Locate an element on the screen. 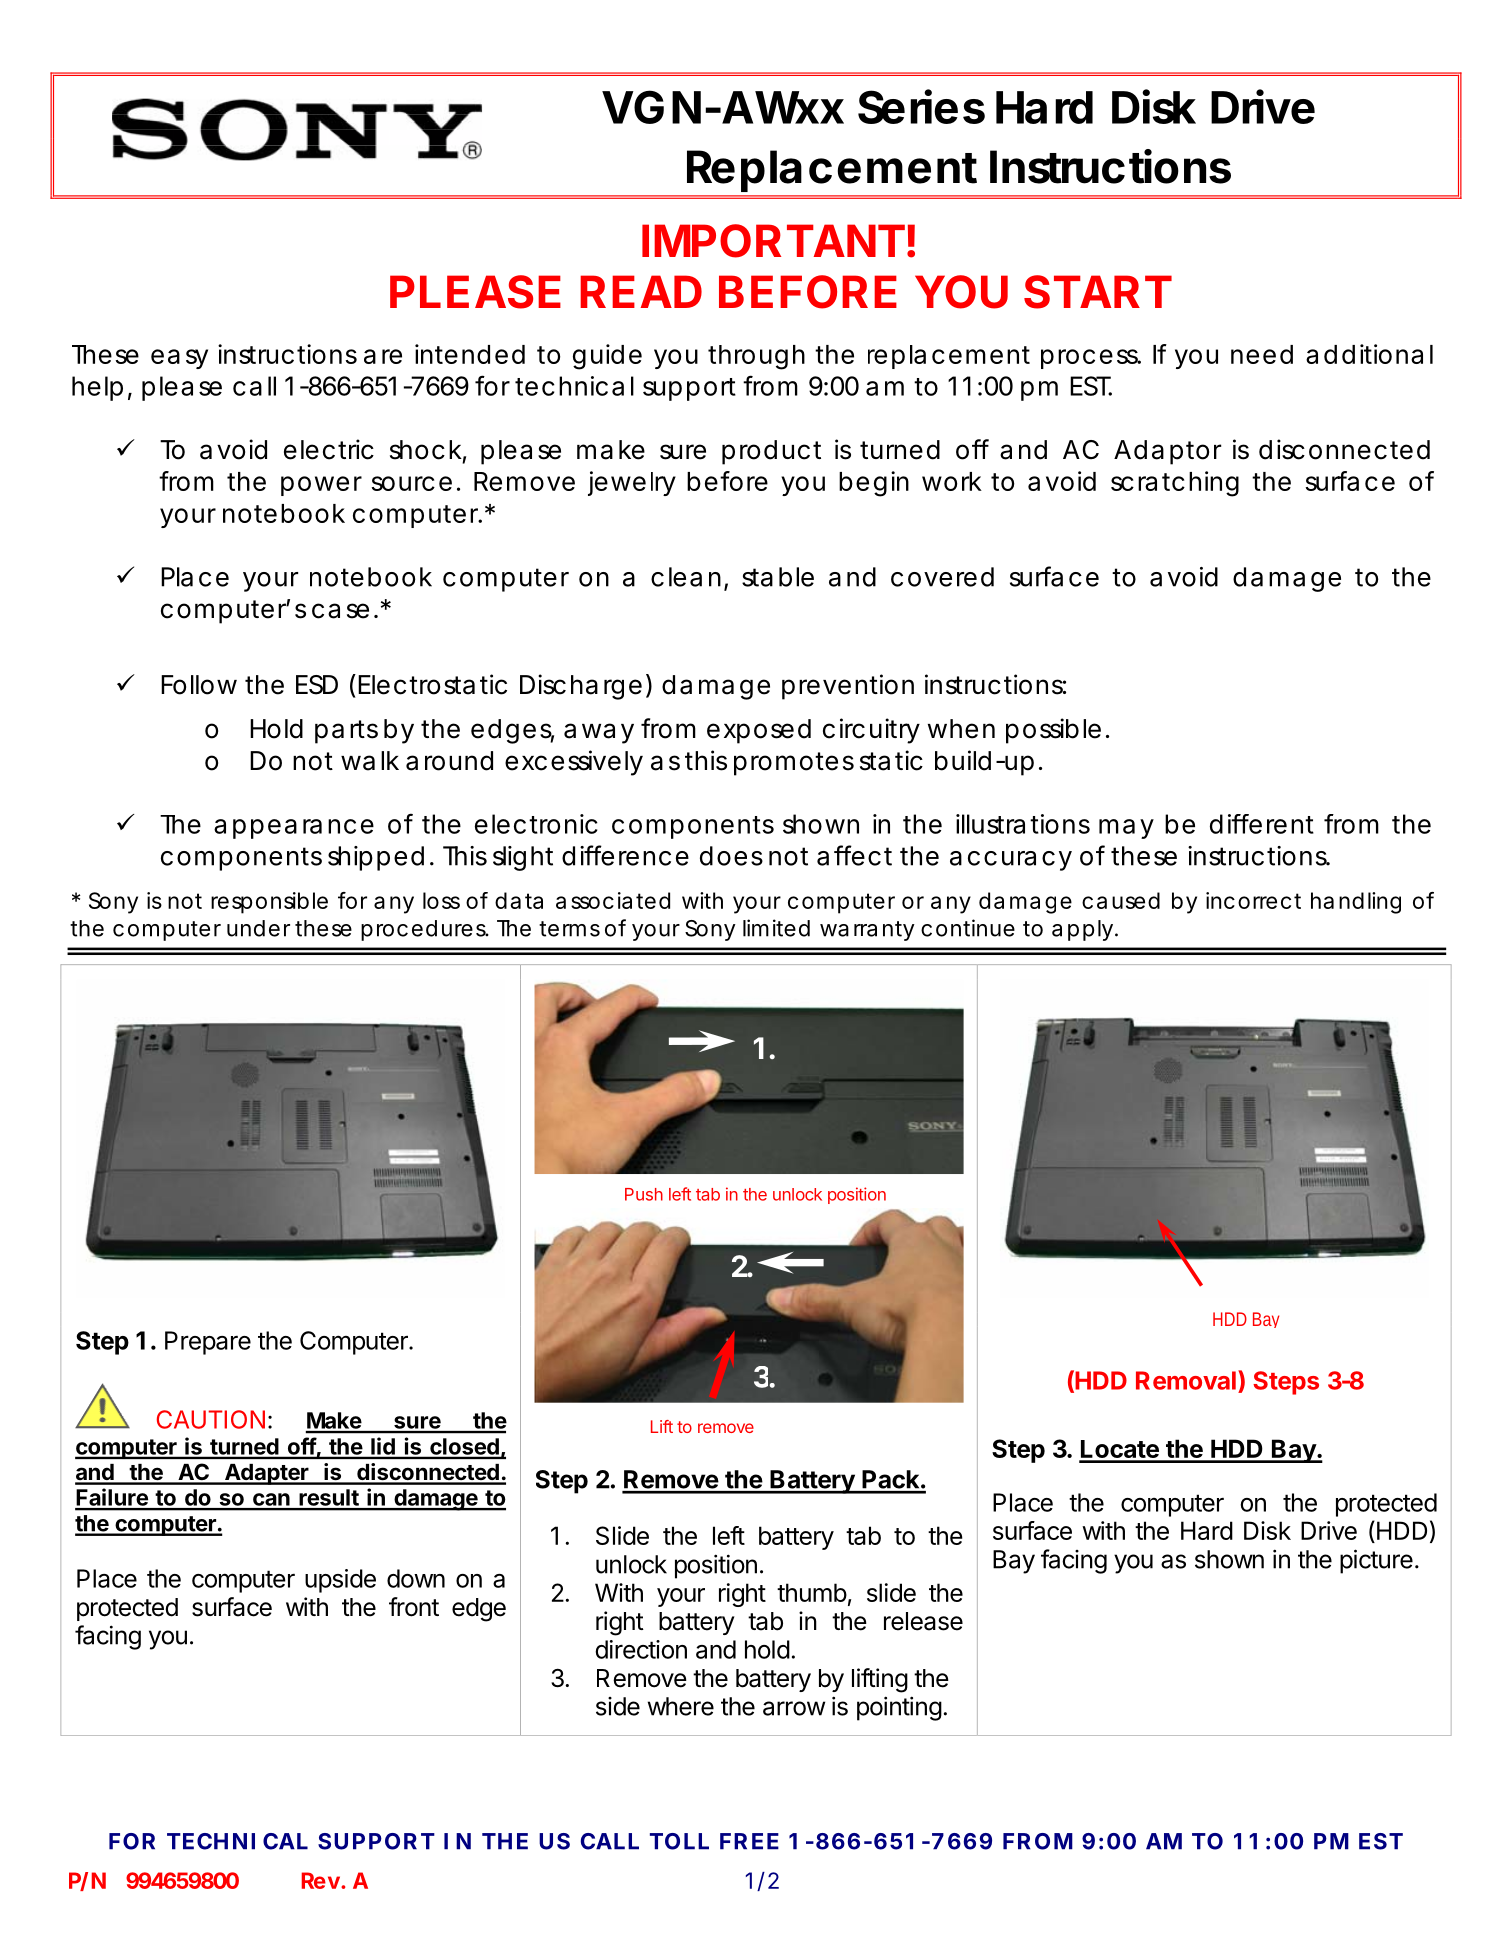 This screenshot has width=1512, height=1956. warranty is located at coordinates (867, 931).
